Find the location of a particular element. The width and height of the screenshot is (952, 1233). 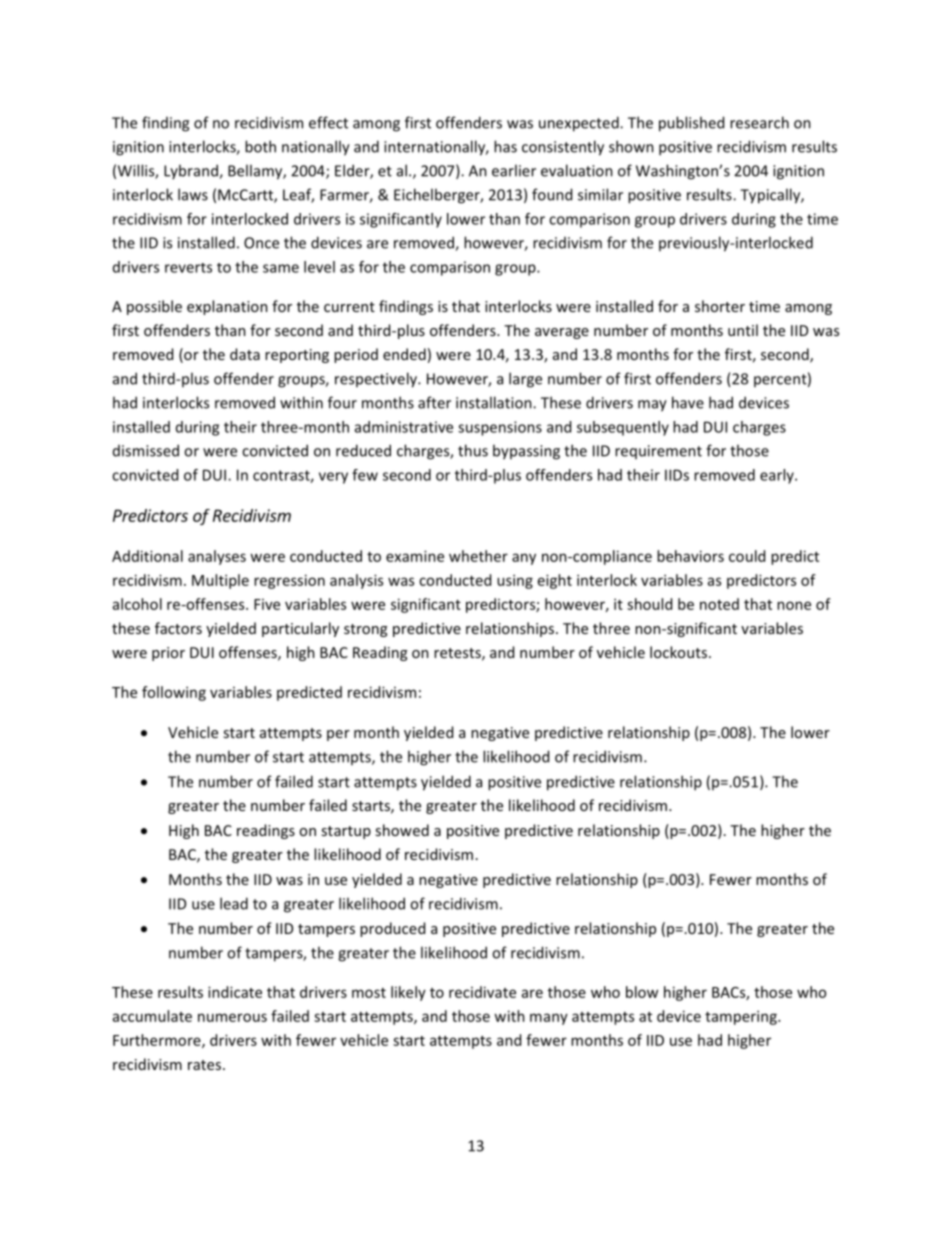

using is located at coordinates (515, 581).
